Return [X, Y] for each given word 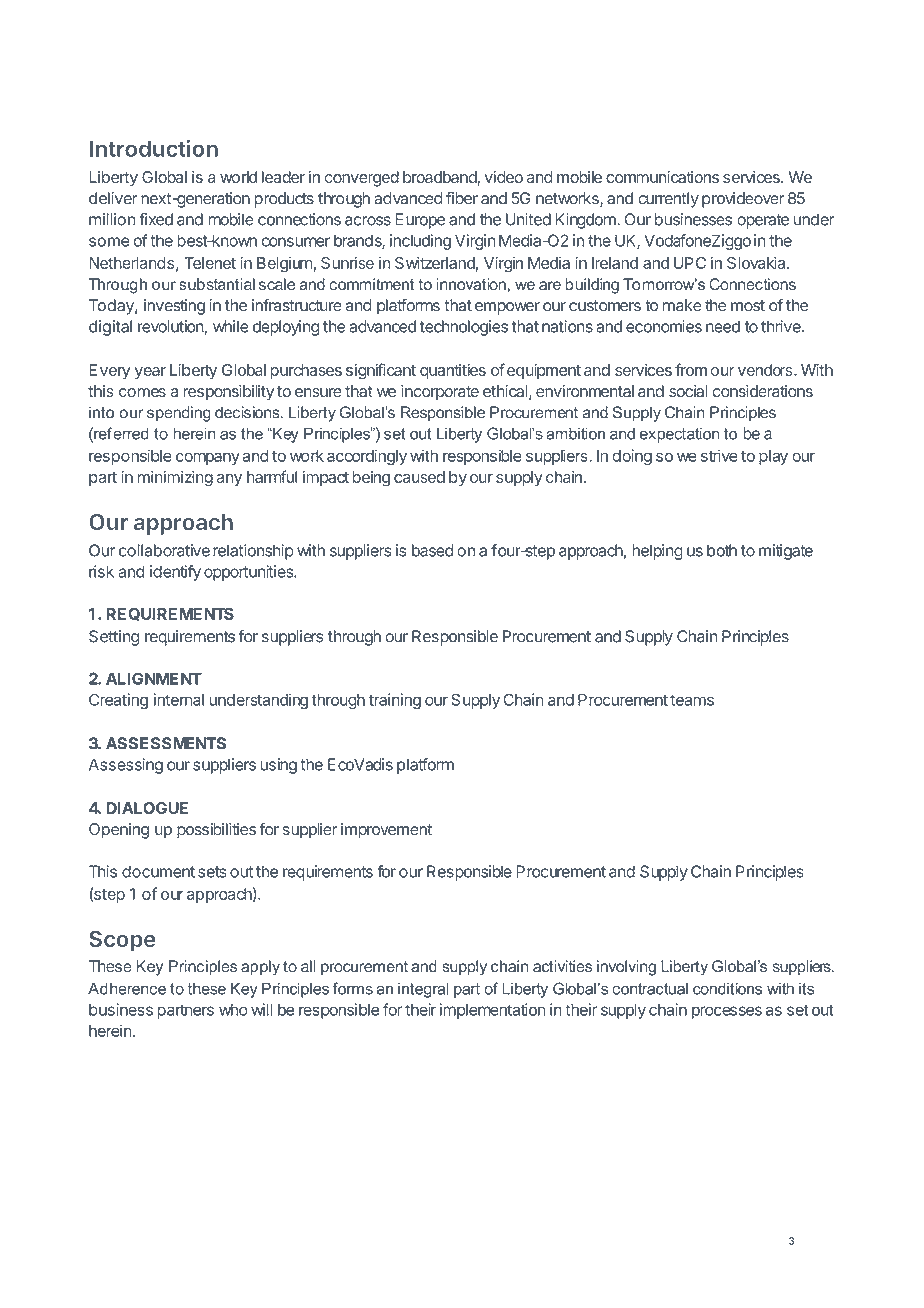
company [208, 458]
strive [719, 455]
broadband [440, 178]
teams [692, 700]
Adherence [127, 988]
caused [419, 477]
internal [179, 699]
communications [662, 177]
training [395, 701]
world [238, 177]
